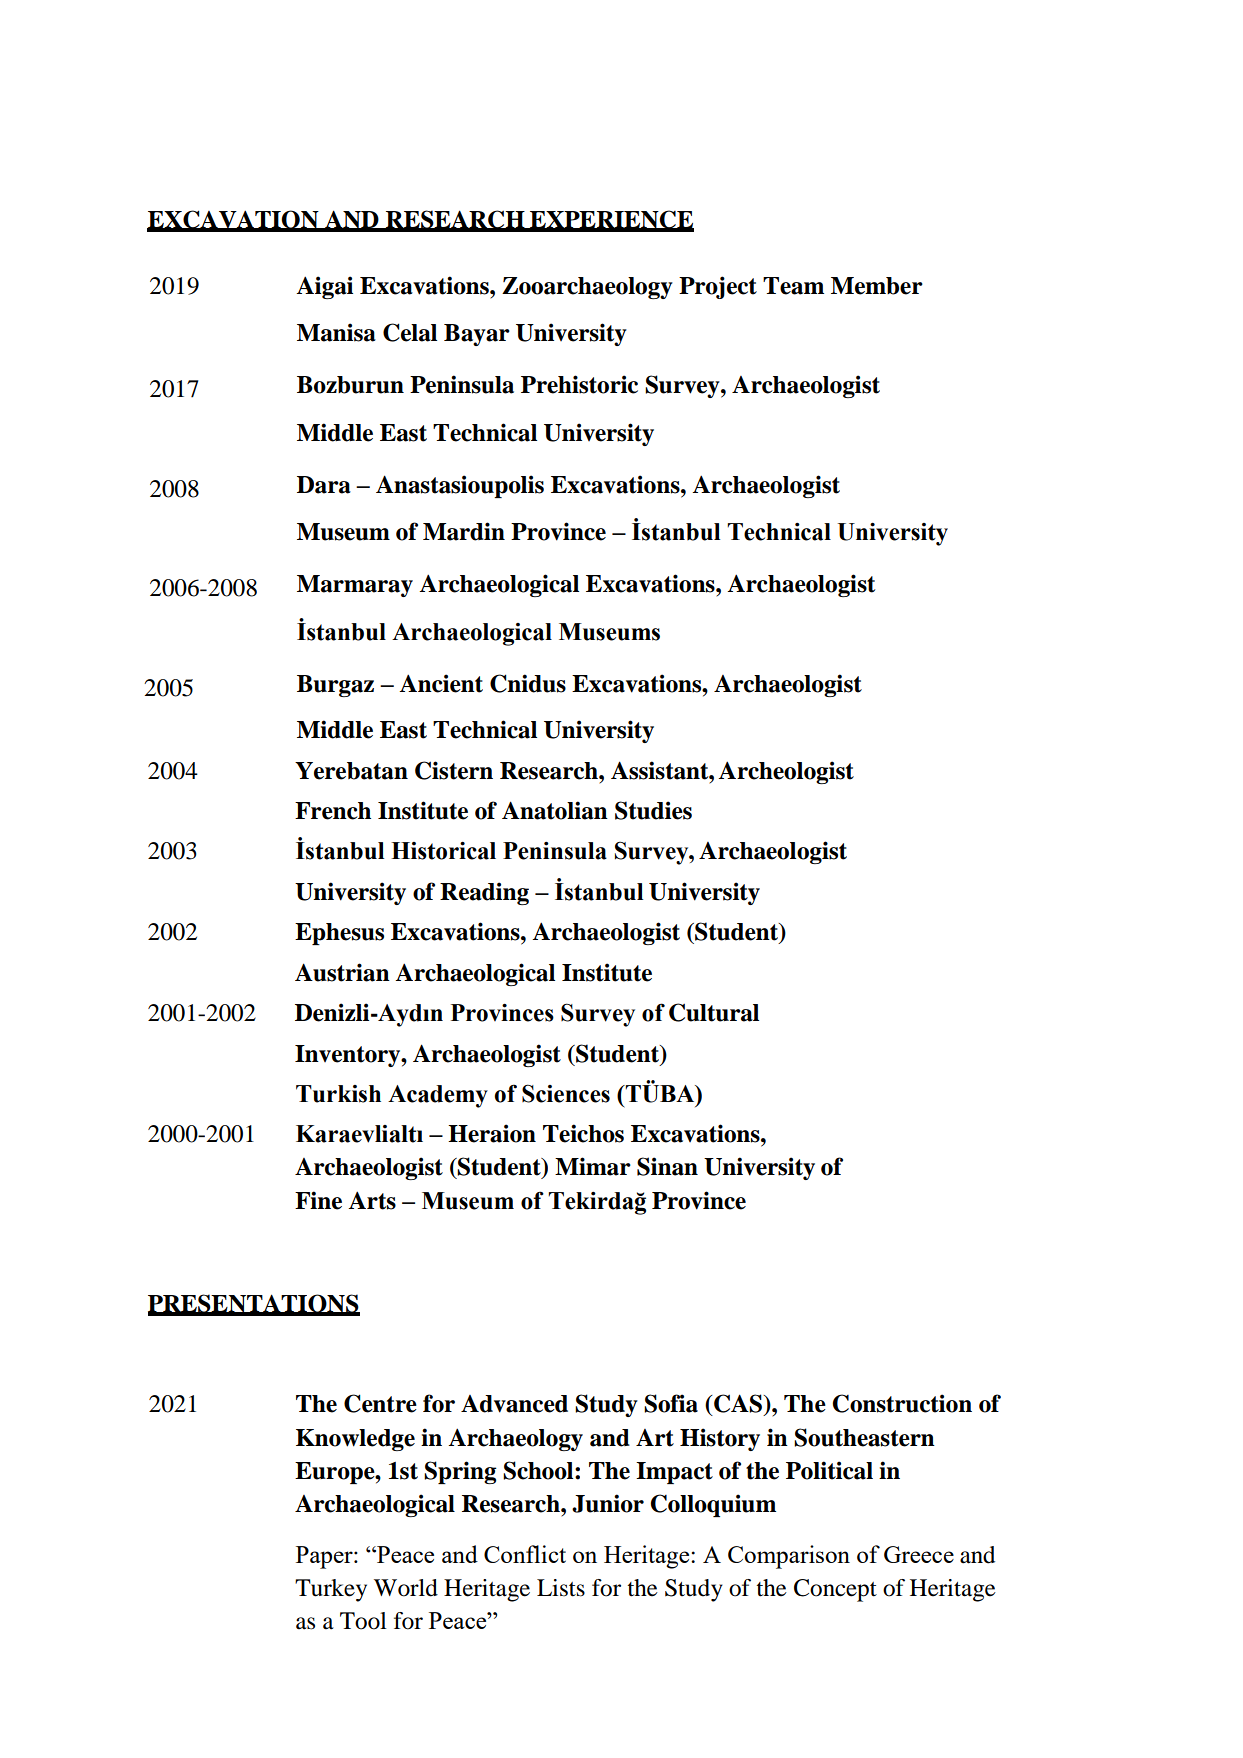 The height and width of the screenshot is (1758, 1243). What do you see at coordinates (561, 1588) in the screenshot?
I see `Lists` at bounding box center [561, 1588].
